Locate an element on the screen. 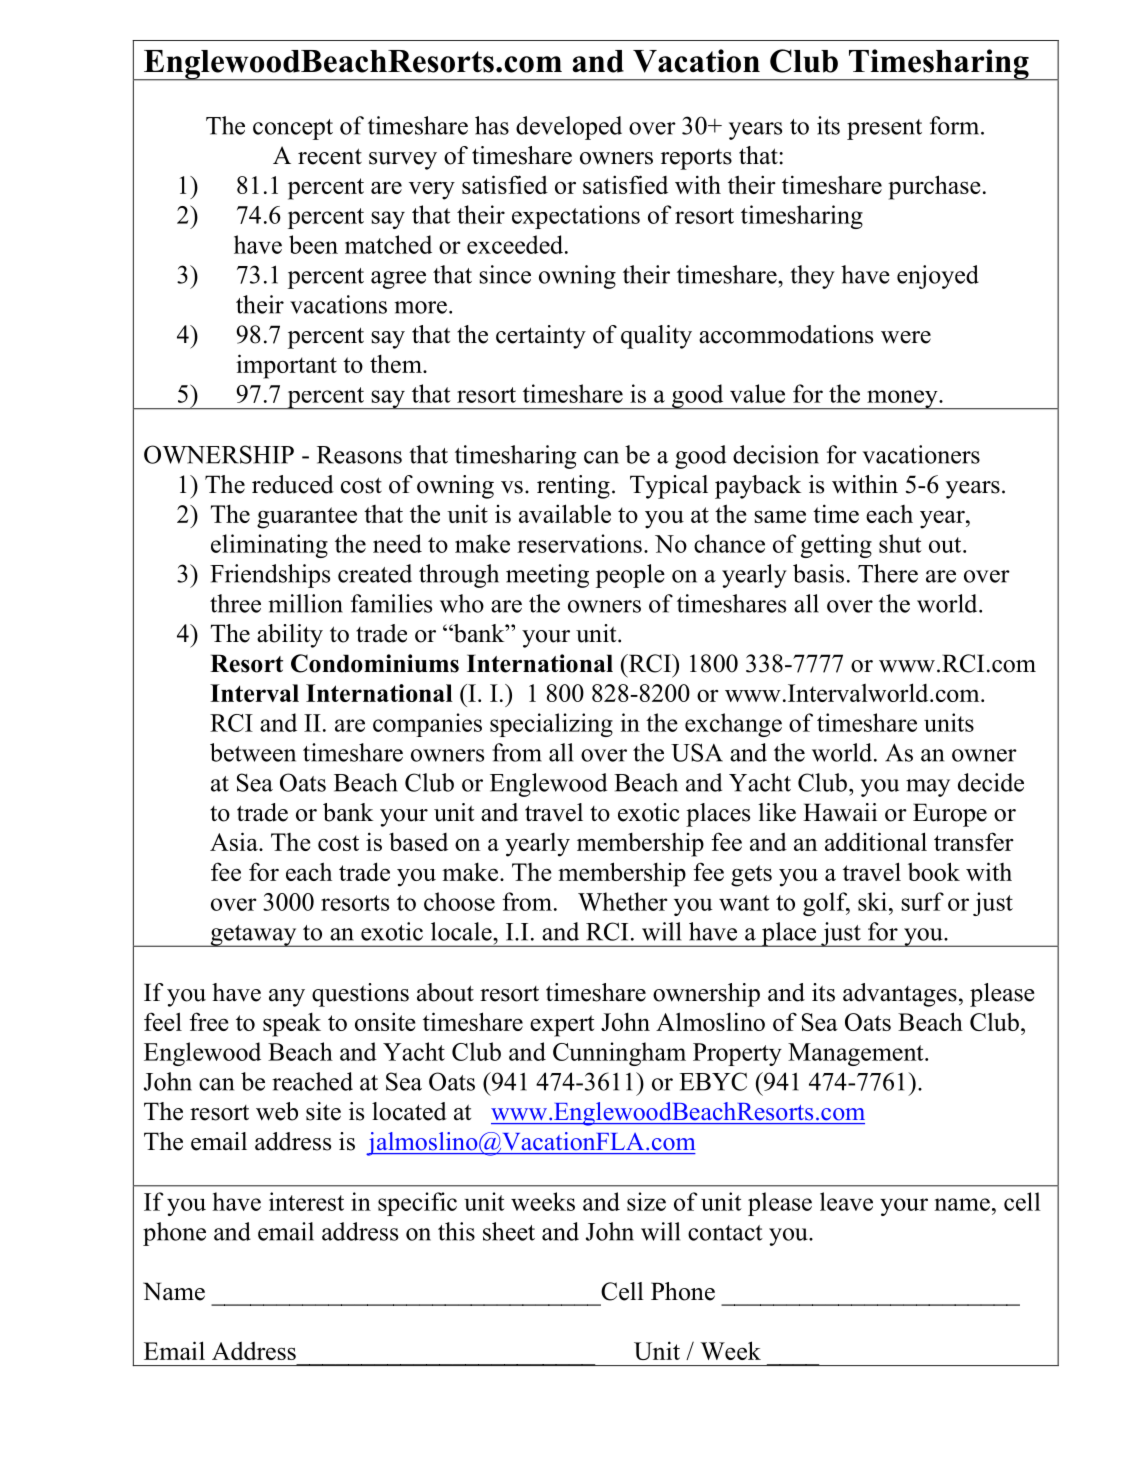  There is located at coordinates (888, 573).
